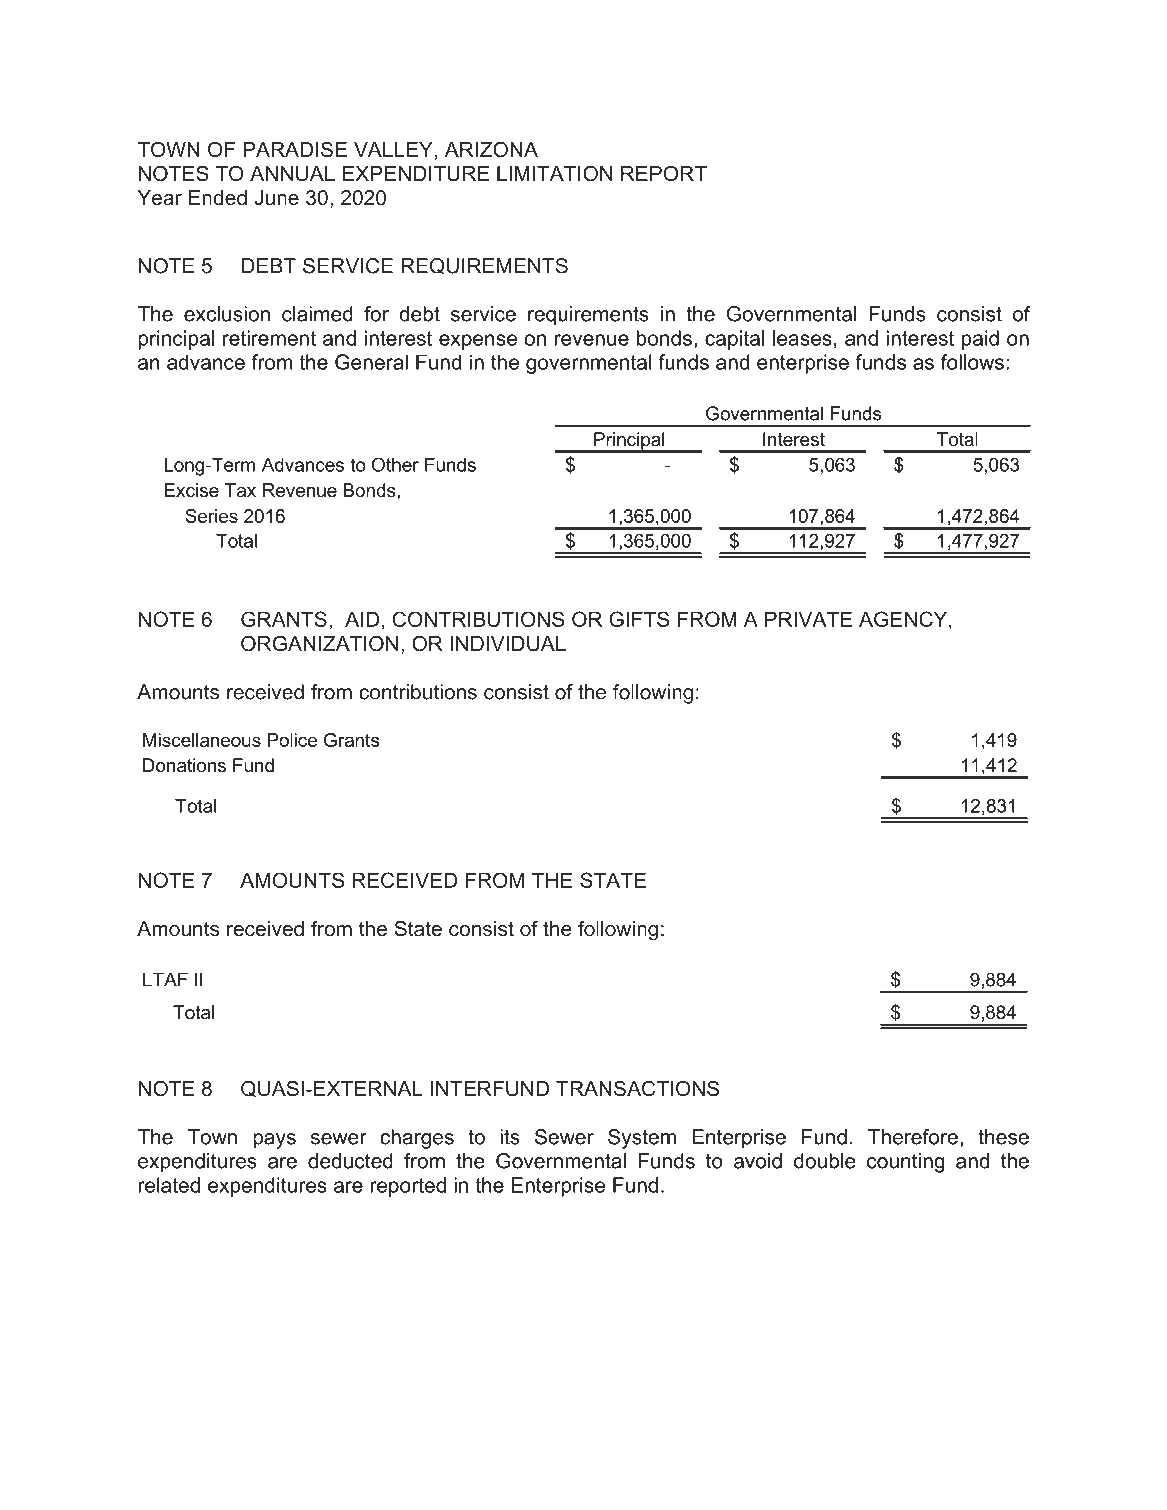 The height and width of the screenshot is (1510, 1167). What do you see at coordinates (808, 619) in the screenshot?
I see `PRIVATE` at bounding box center [808, 619].
